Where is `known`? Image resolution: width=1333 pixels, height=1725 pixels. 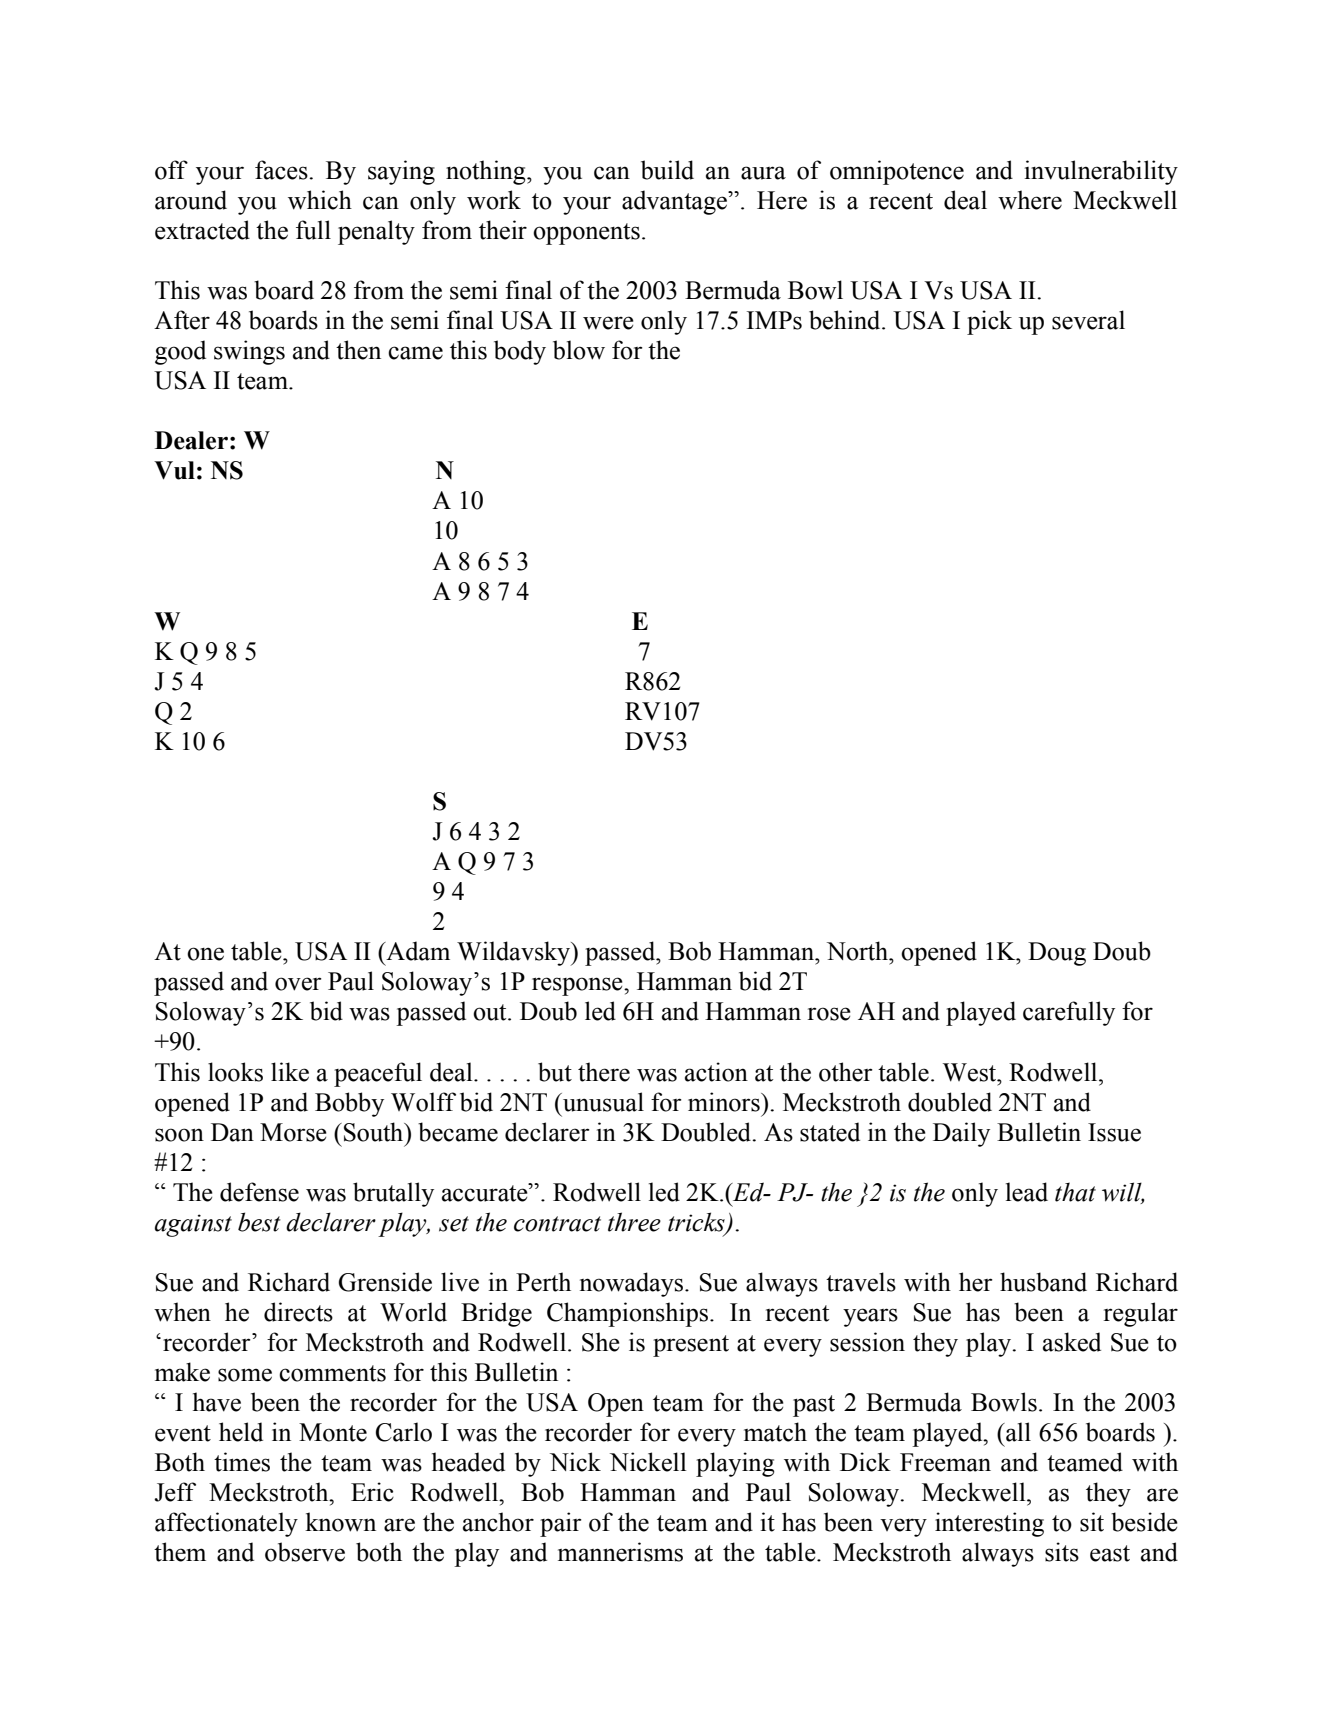
known is located at coordinates (340, 1522).
